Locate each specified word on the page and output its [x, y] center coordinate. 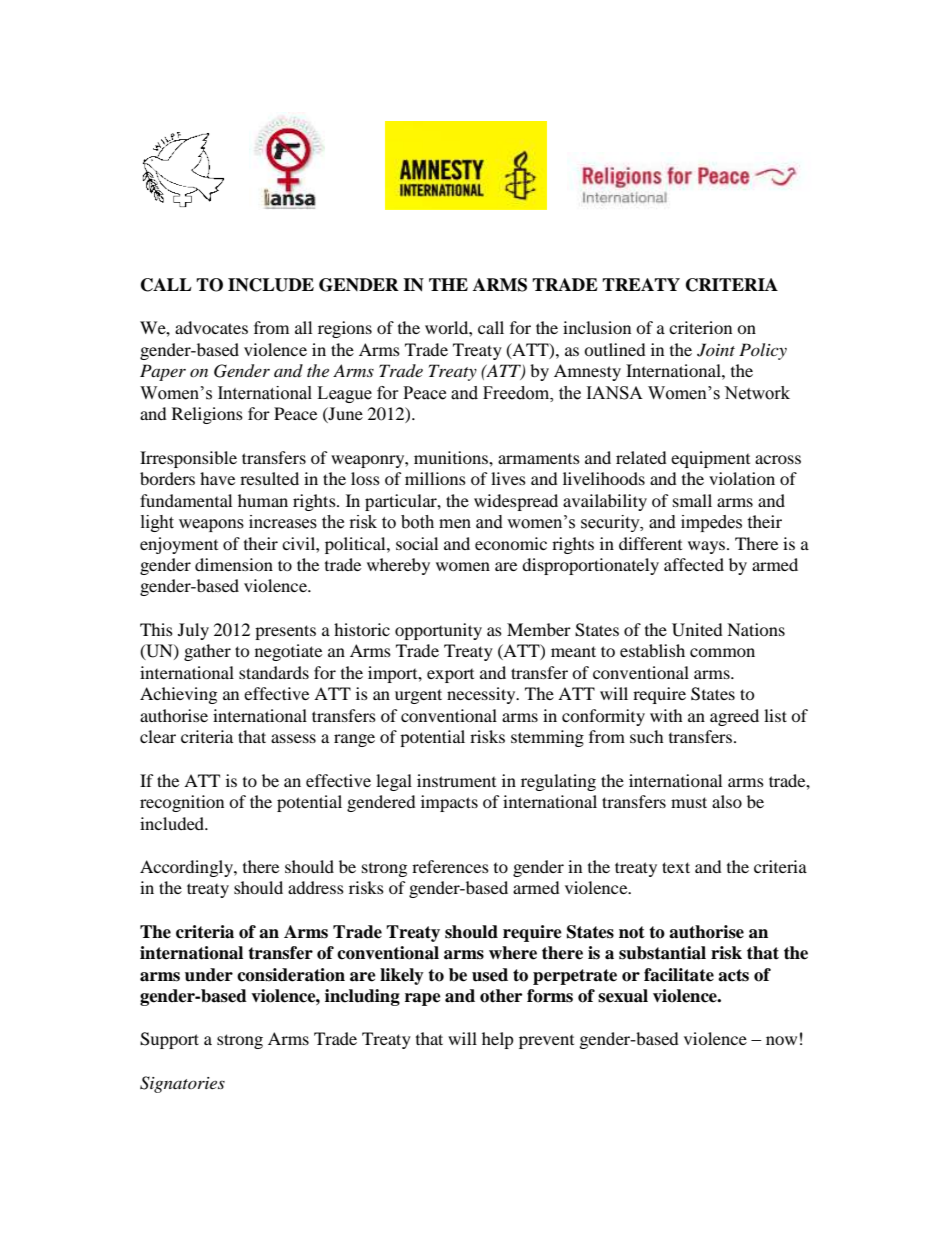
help [498, 1040]
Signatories [182, 1084]
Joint [716, 350]
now [781, 1040]
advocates [211, 327]
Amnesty [587, 372]
